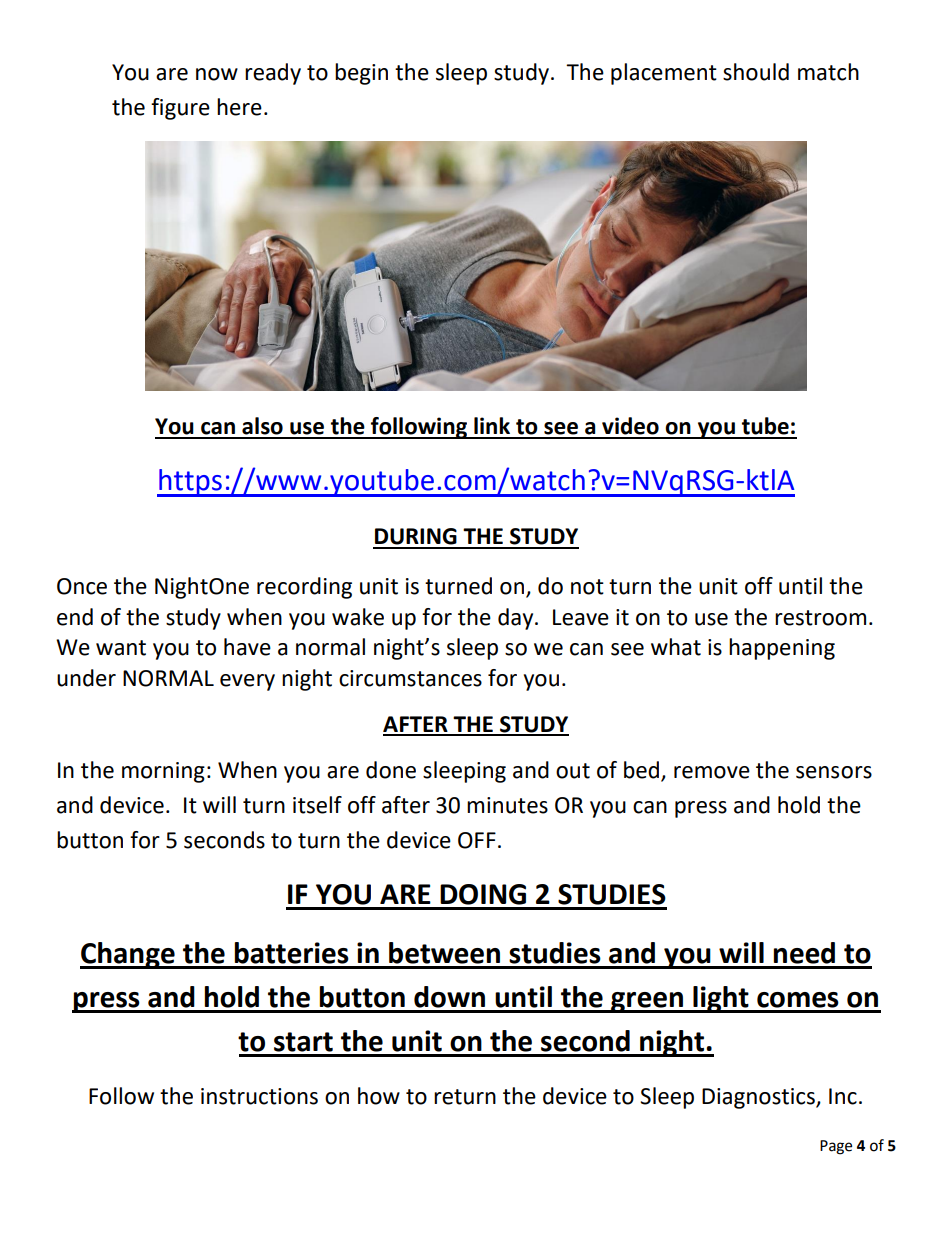  I want to click on remove, so click(712, 772).
